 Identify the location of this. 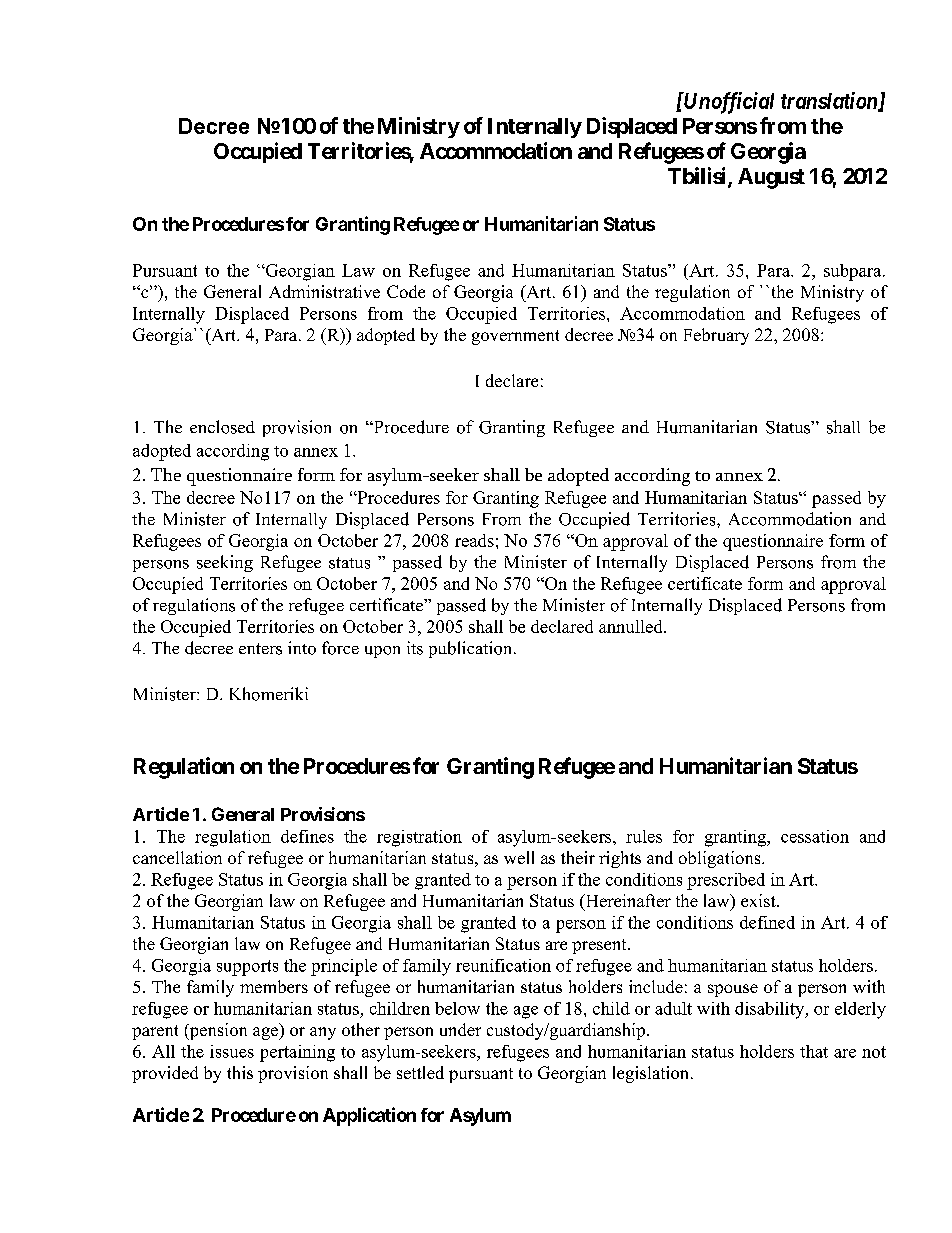
(240, 1072).
